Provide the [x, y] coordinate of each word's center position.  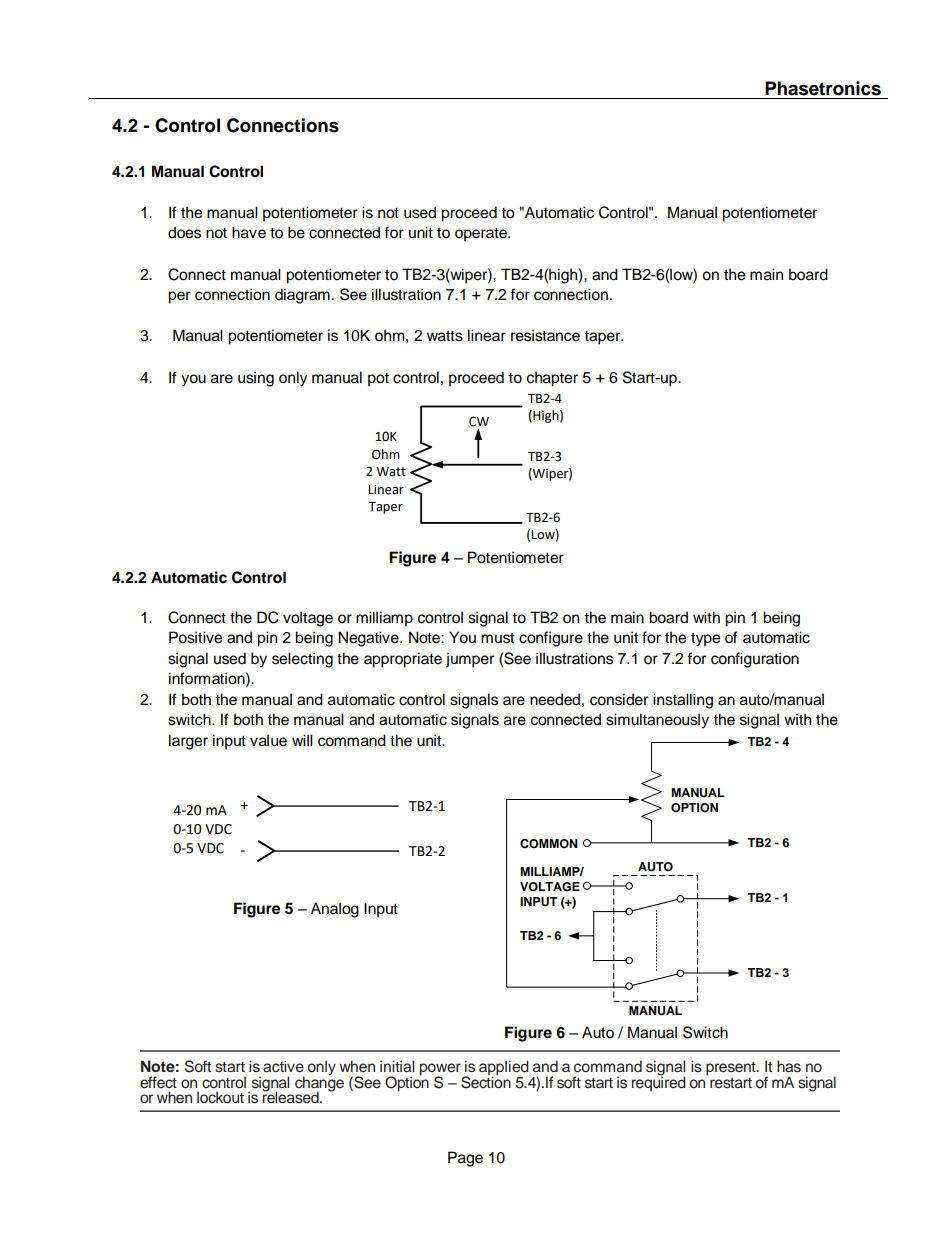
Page [465, 1159]
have [249, 232]
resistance [545, 335]
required [658, 1082]
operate [482, 235]
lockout [220, 1097]
